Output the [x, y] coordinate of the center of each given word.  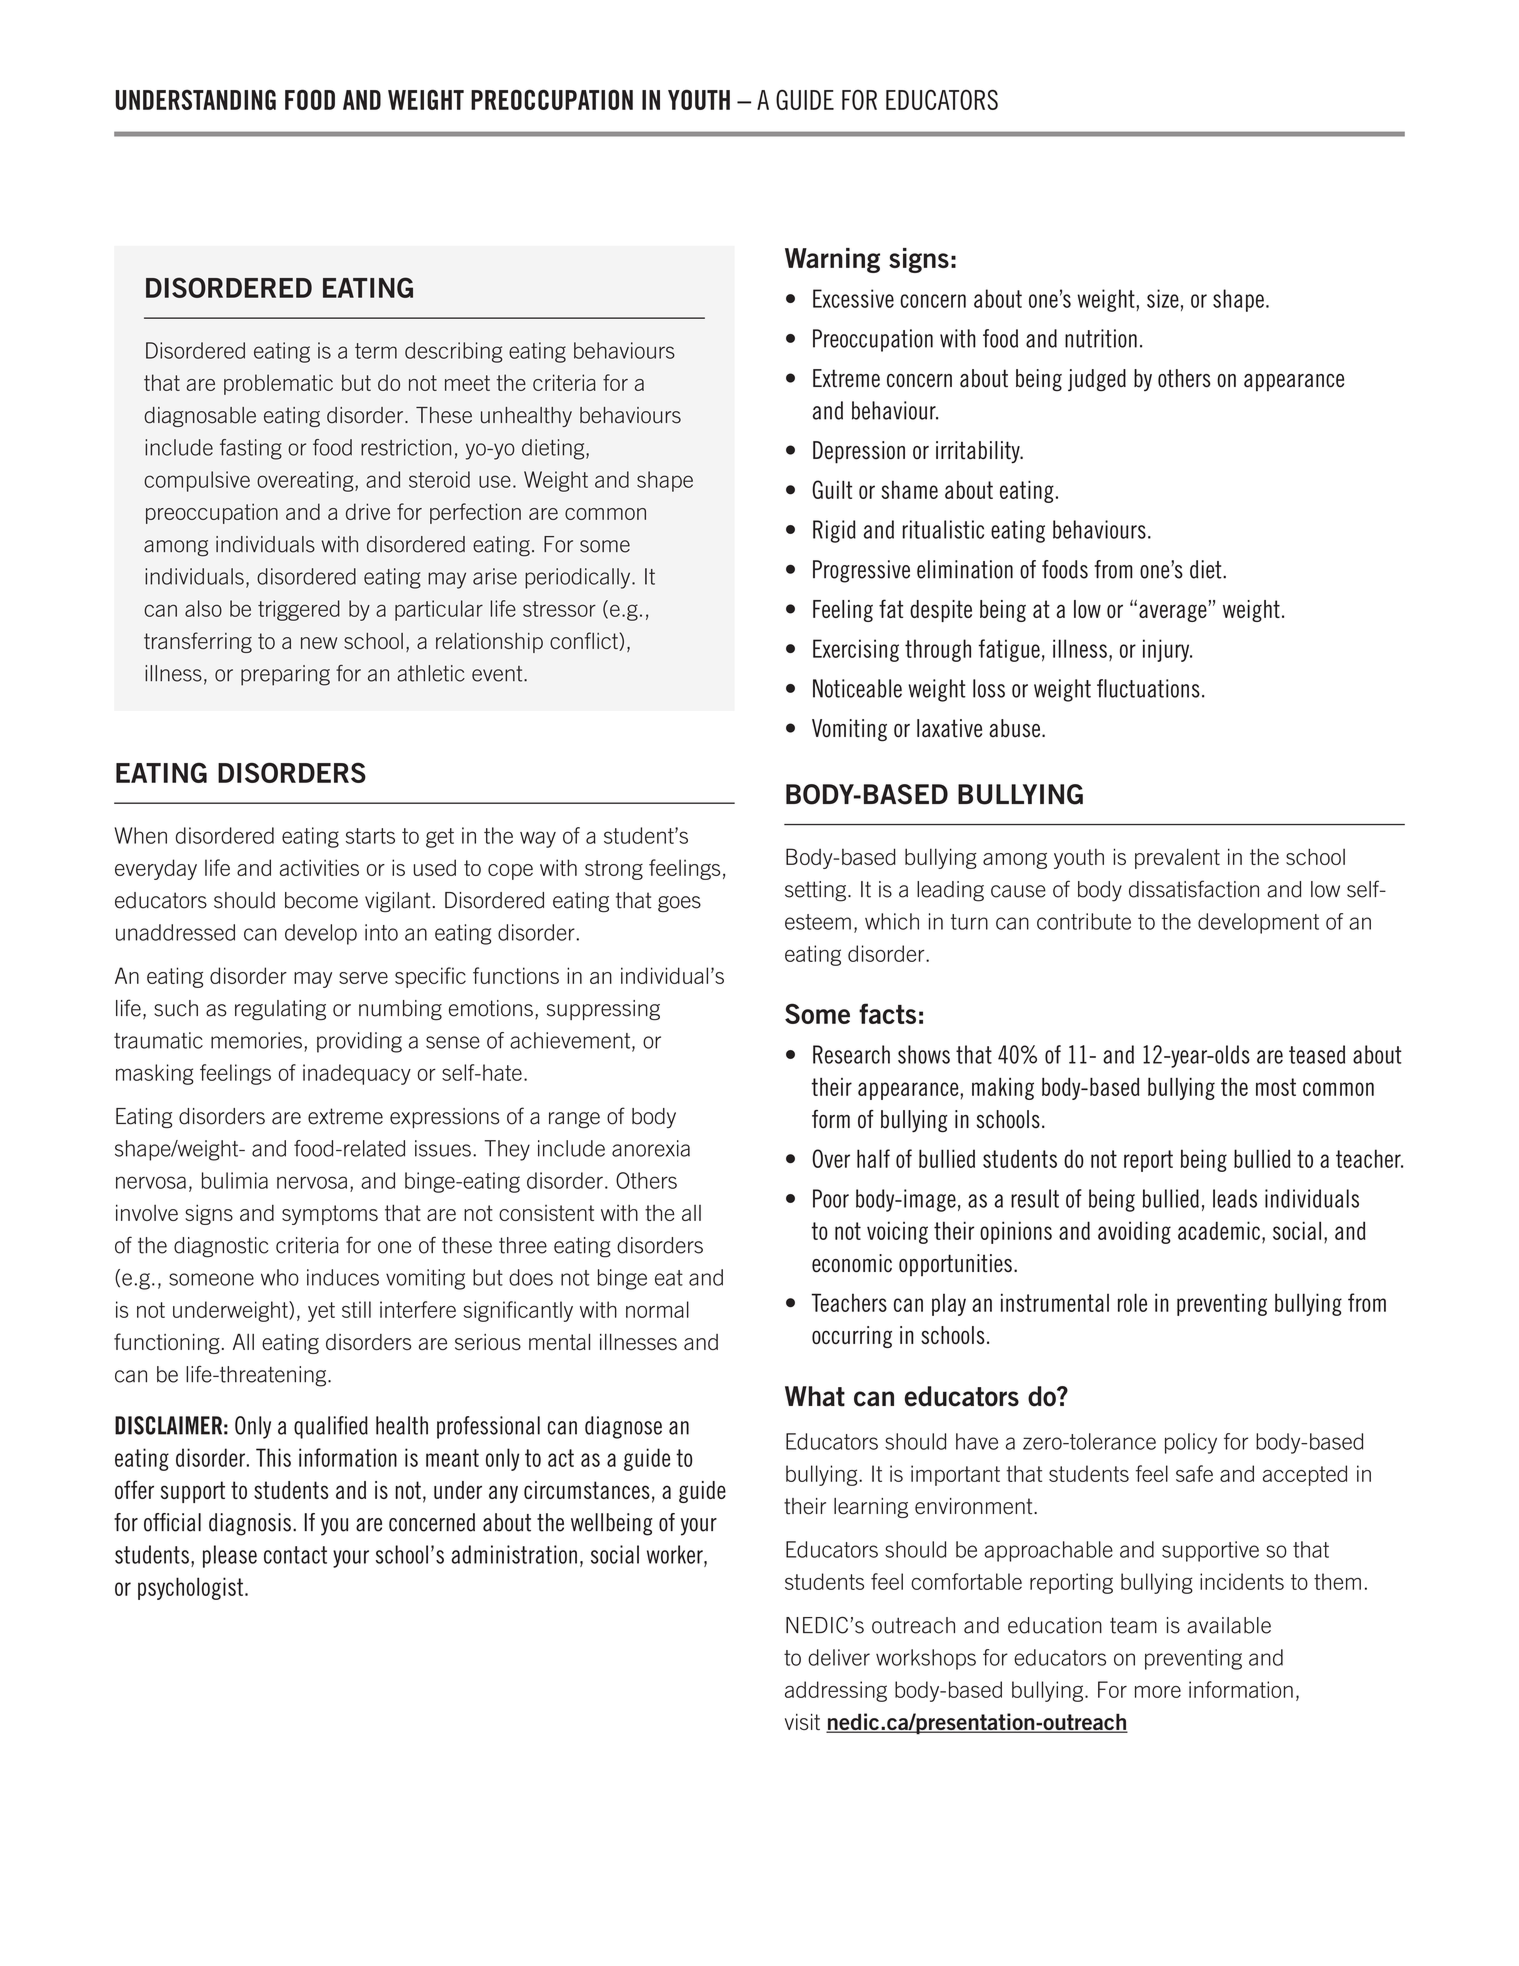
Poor [831, 1198]
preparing [285, 675]
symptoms [330, 1215]
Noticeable [857, 688]
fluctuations [1148, 688]
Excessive [853, 298]
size [1163, 298]
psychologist [190, 1588]
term [376, 351]
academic [1219, 1230]
